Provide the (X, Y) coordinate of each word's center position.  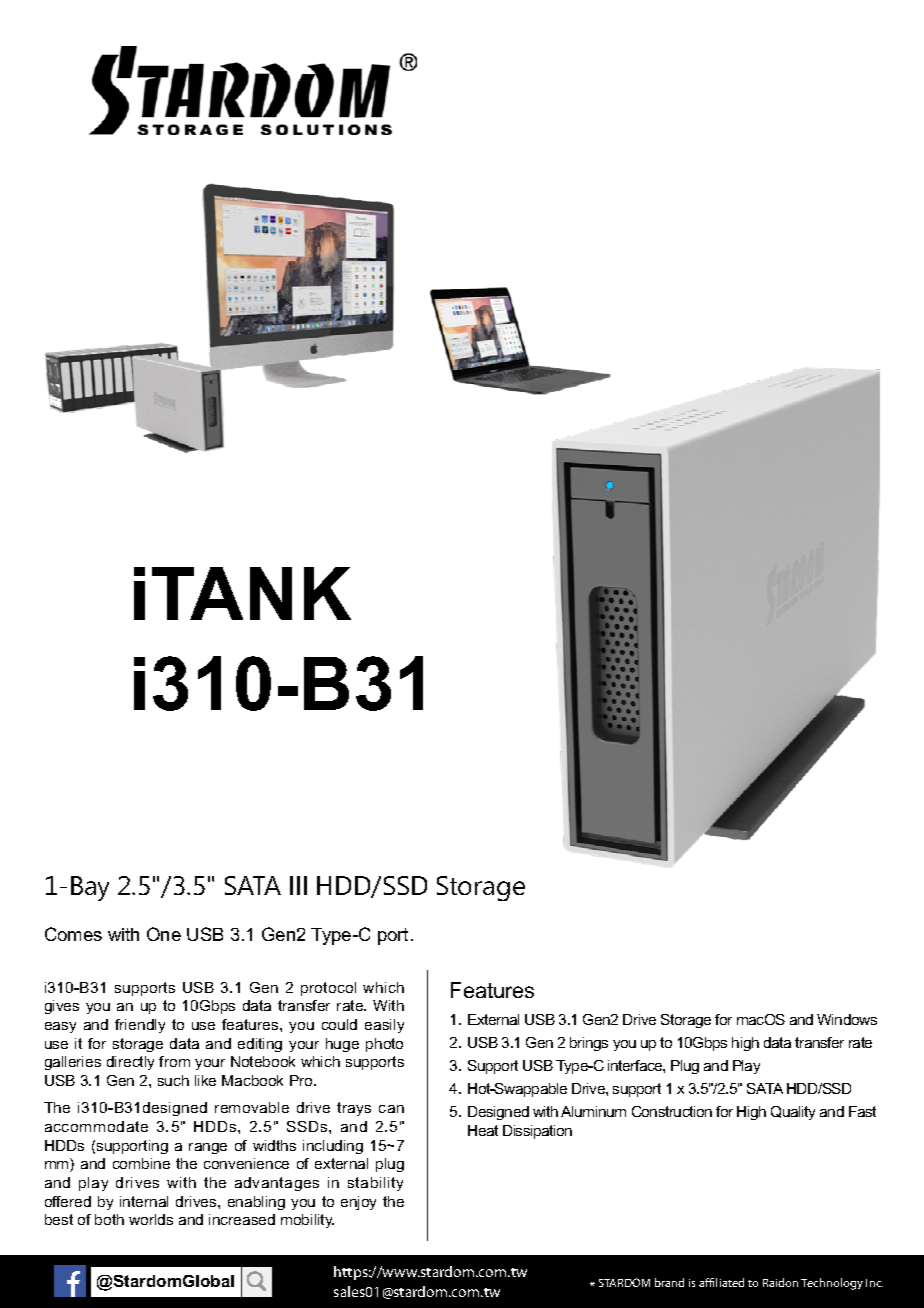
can (391, 1109)
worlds (151, 1219)
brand (669, 1282)
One (164, 934)
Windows (847, 1019)
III (298, 885)
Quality (793, 1113)
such (173, 1080)
